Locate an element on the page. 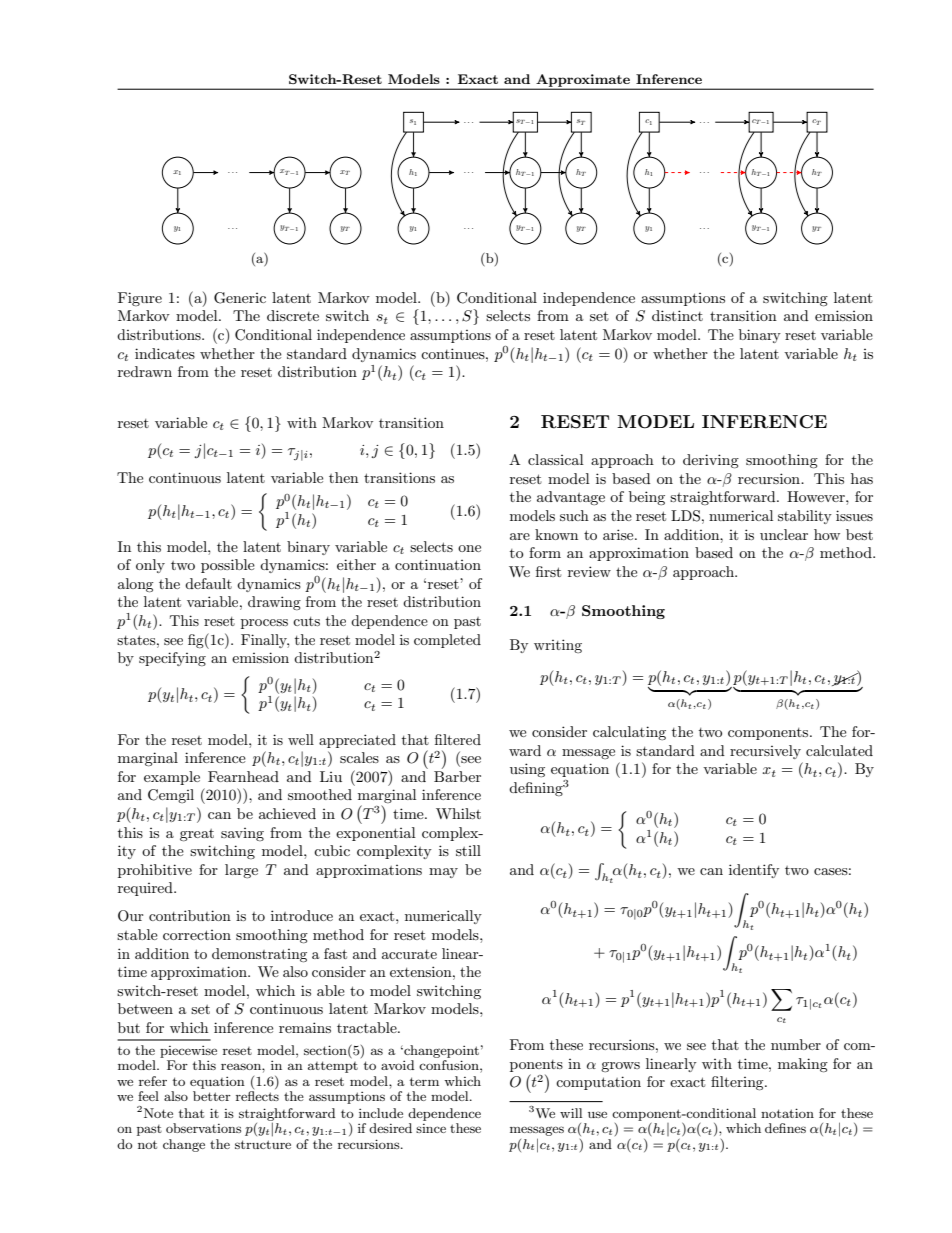 The width and height of the document is (952, 1233). unclear is located at coordinates (784, 534).
